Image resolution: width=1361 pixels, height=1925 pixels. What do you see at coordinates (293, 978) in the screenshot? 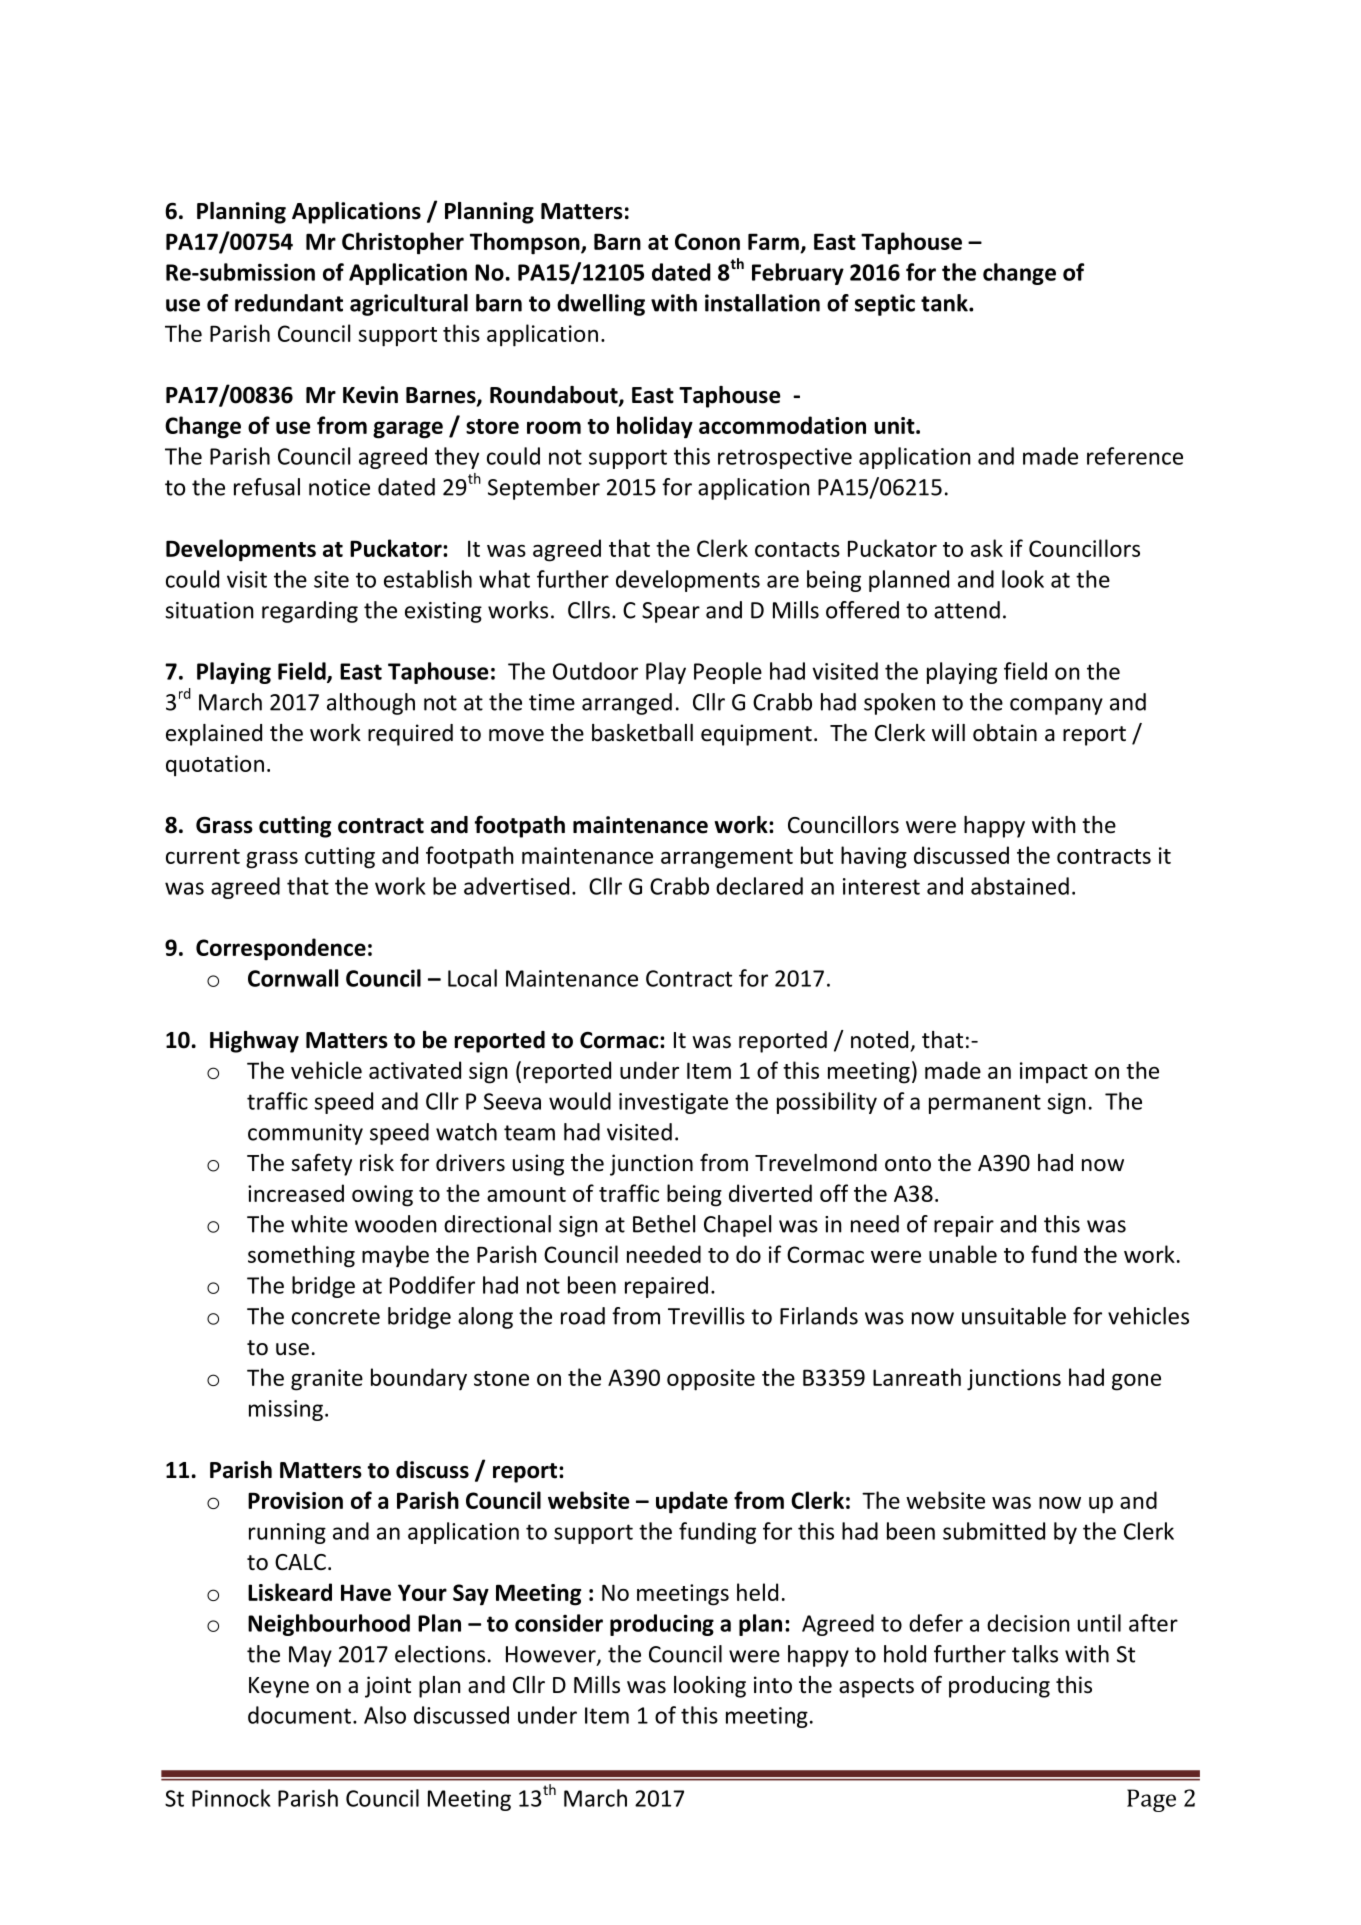
I see `Cornwall` at bounding box center [293, 978].
